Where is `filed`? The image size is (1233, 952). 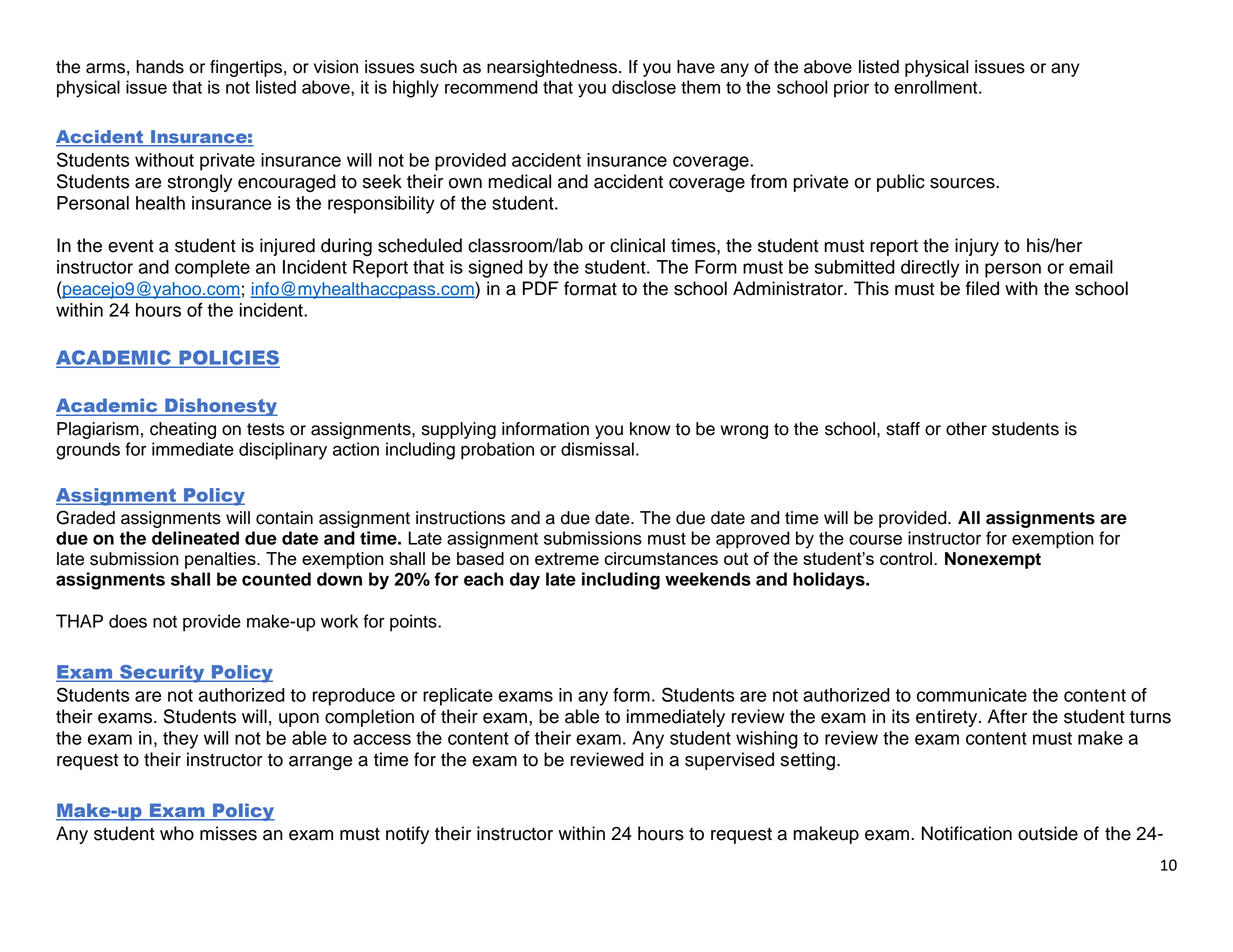
filed is located at coordinates (982, 288).
